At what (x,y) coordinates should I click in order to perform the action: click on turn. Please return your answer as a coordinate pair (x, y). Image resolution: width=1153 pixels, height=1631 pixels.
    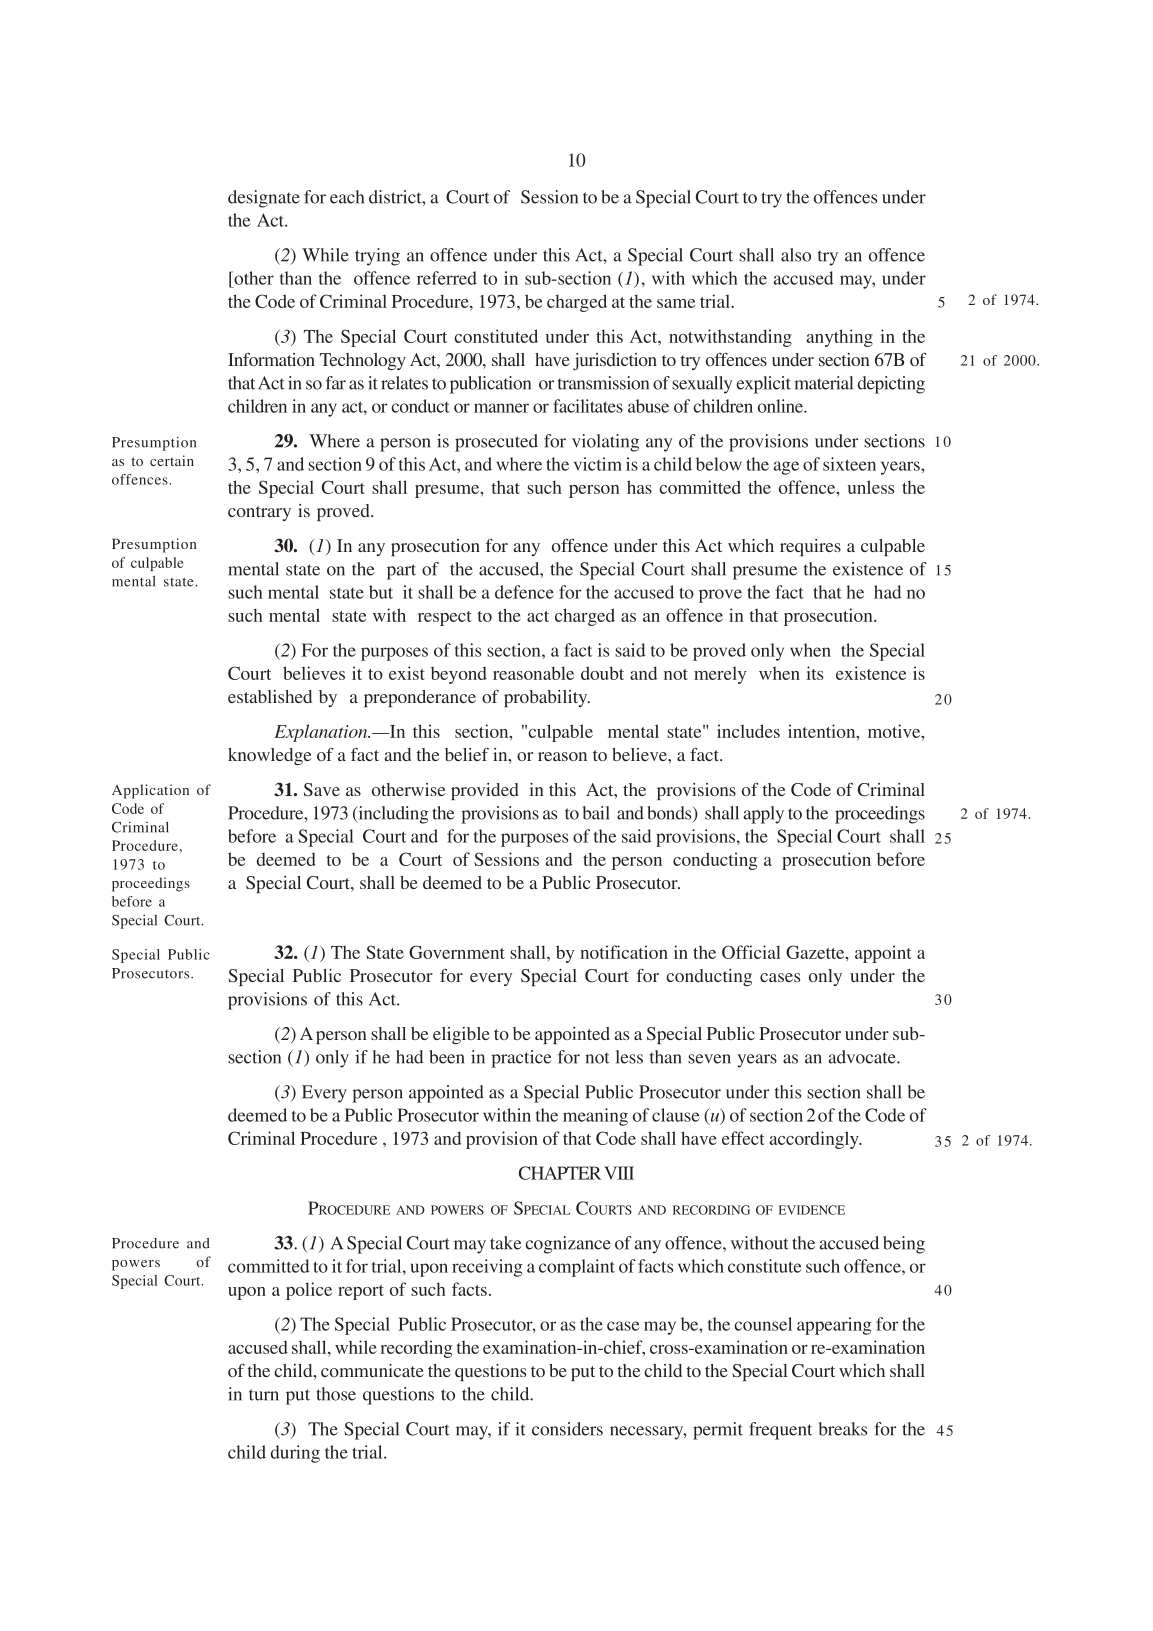
    Looking at the image, I should click on (264, 1395).
